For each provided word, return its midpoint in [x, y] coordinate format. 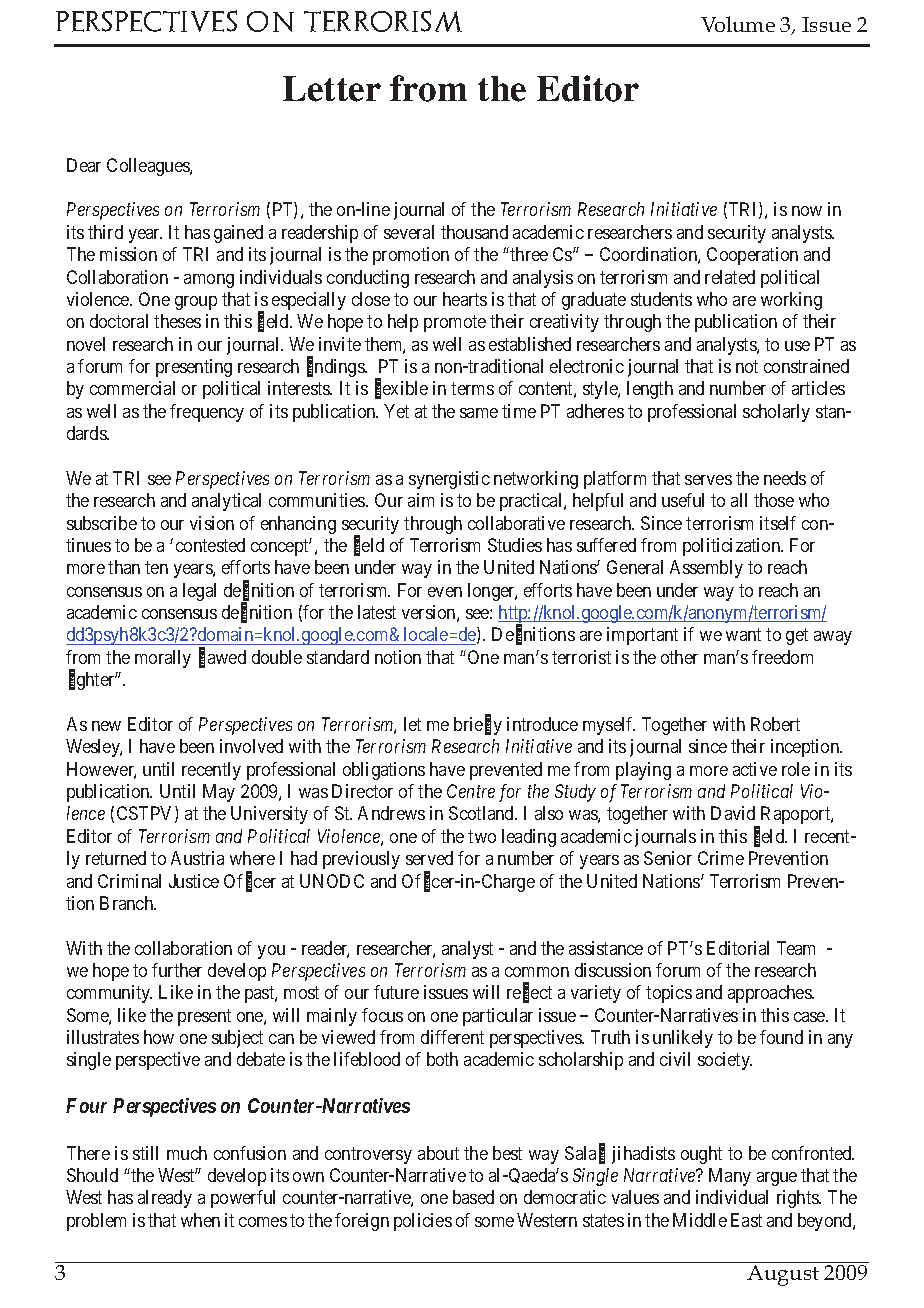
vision [212, 523]
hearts [465, 299]
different [452, 1037]
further [177, 970]
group [196, 303]
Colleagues [149, 167]
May [219, 793]
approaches [770, 994]
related [730, 277]
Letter [332, 89]
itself [778, 523]
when [200, 1220]
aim [421, 500]
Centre [471, 791]
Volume [738, 24]
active [755, 769]
